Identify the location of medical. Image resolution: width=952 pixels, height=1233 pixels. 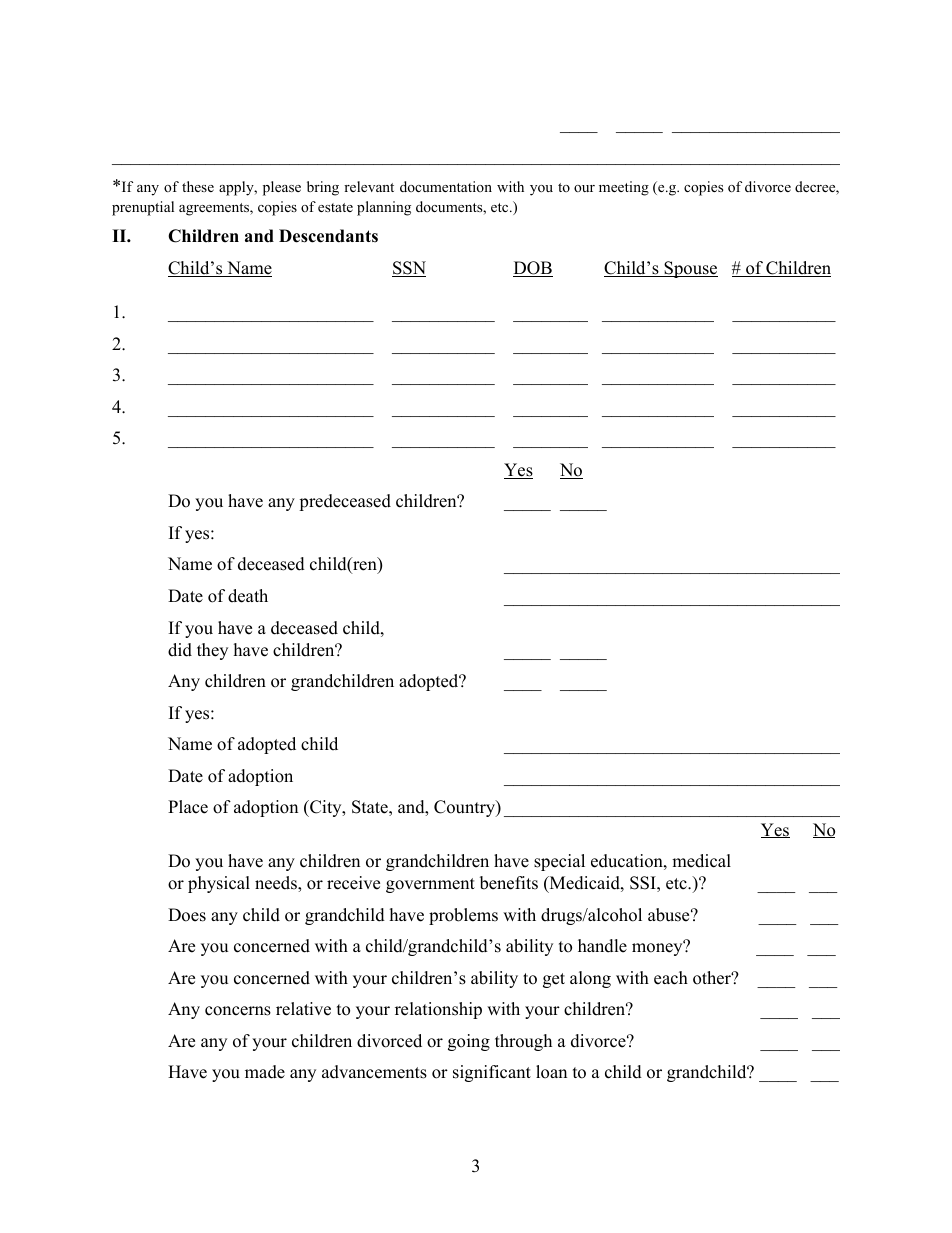
(701, 861).
